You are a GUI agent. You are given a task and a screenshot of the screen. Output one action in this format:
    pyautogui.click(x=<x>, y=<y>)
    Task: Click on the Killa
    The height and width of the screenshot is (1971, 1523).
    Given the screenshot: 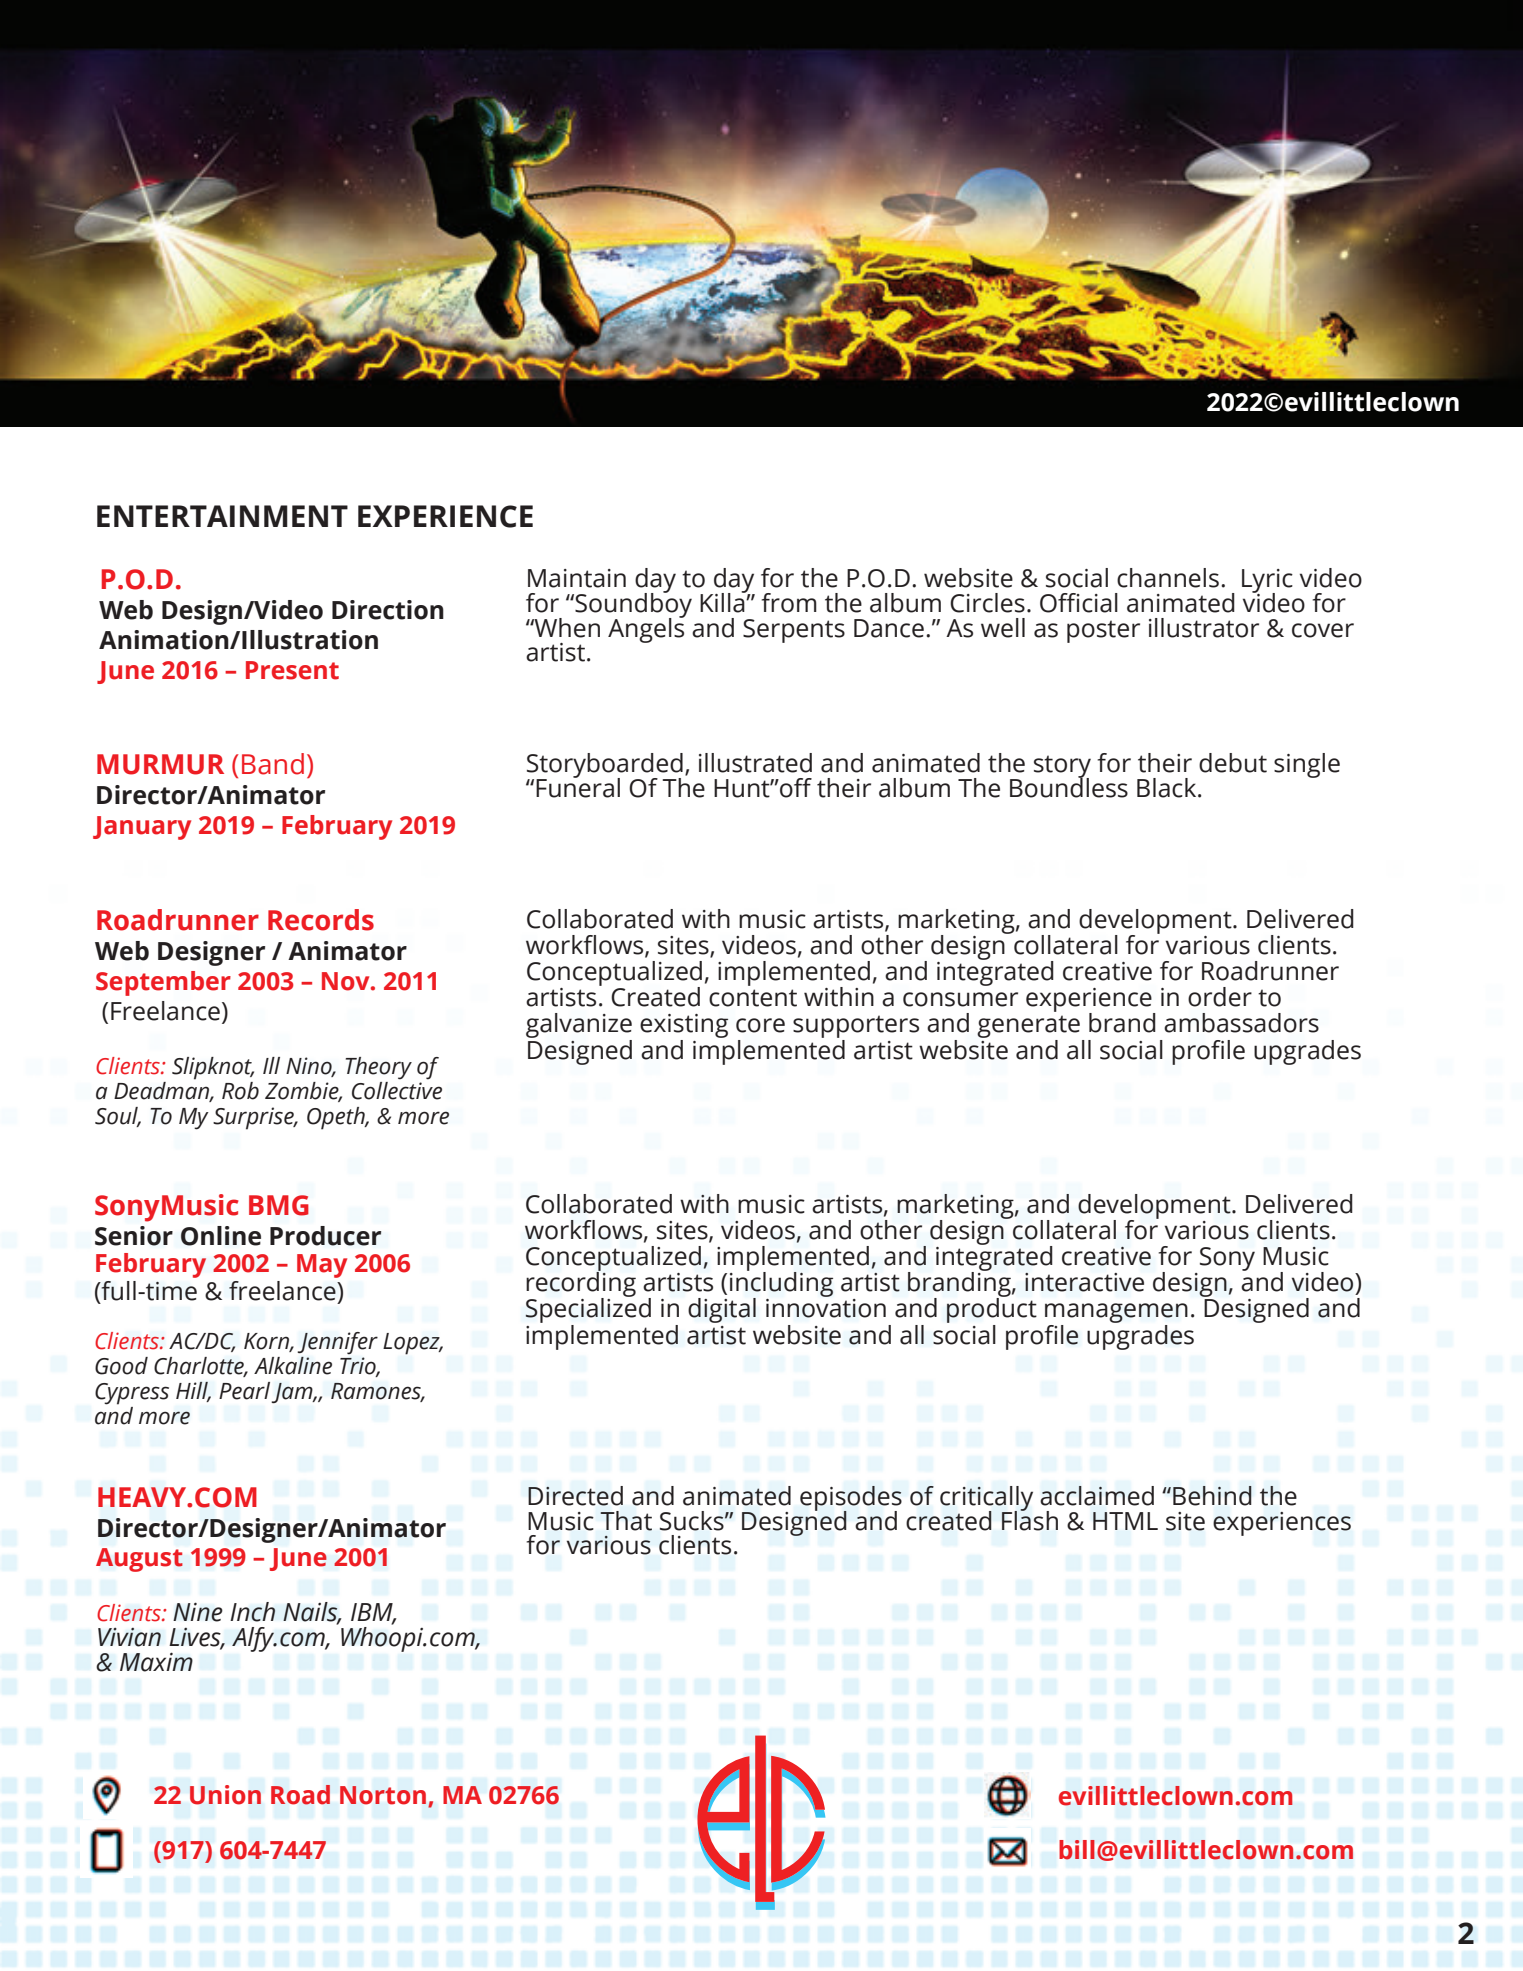 What is the action you would take?
    pyautogui.click(x=723, y=601)
